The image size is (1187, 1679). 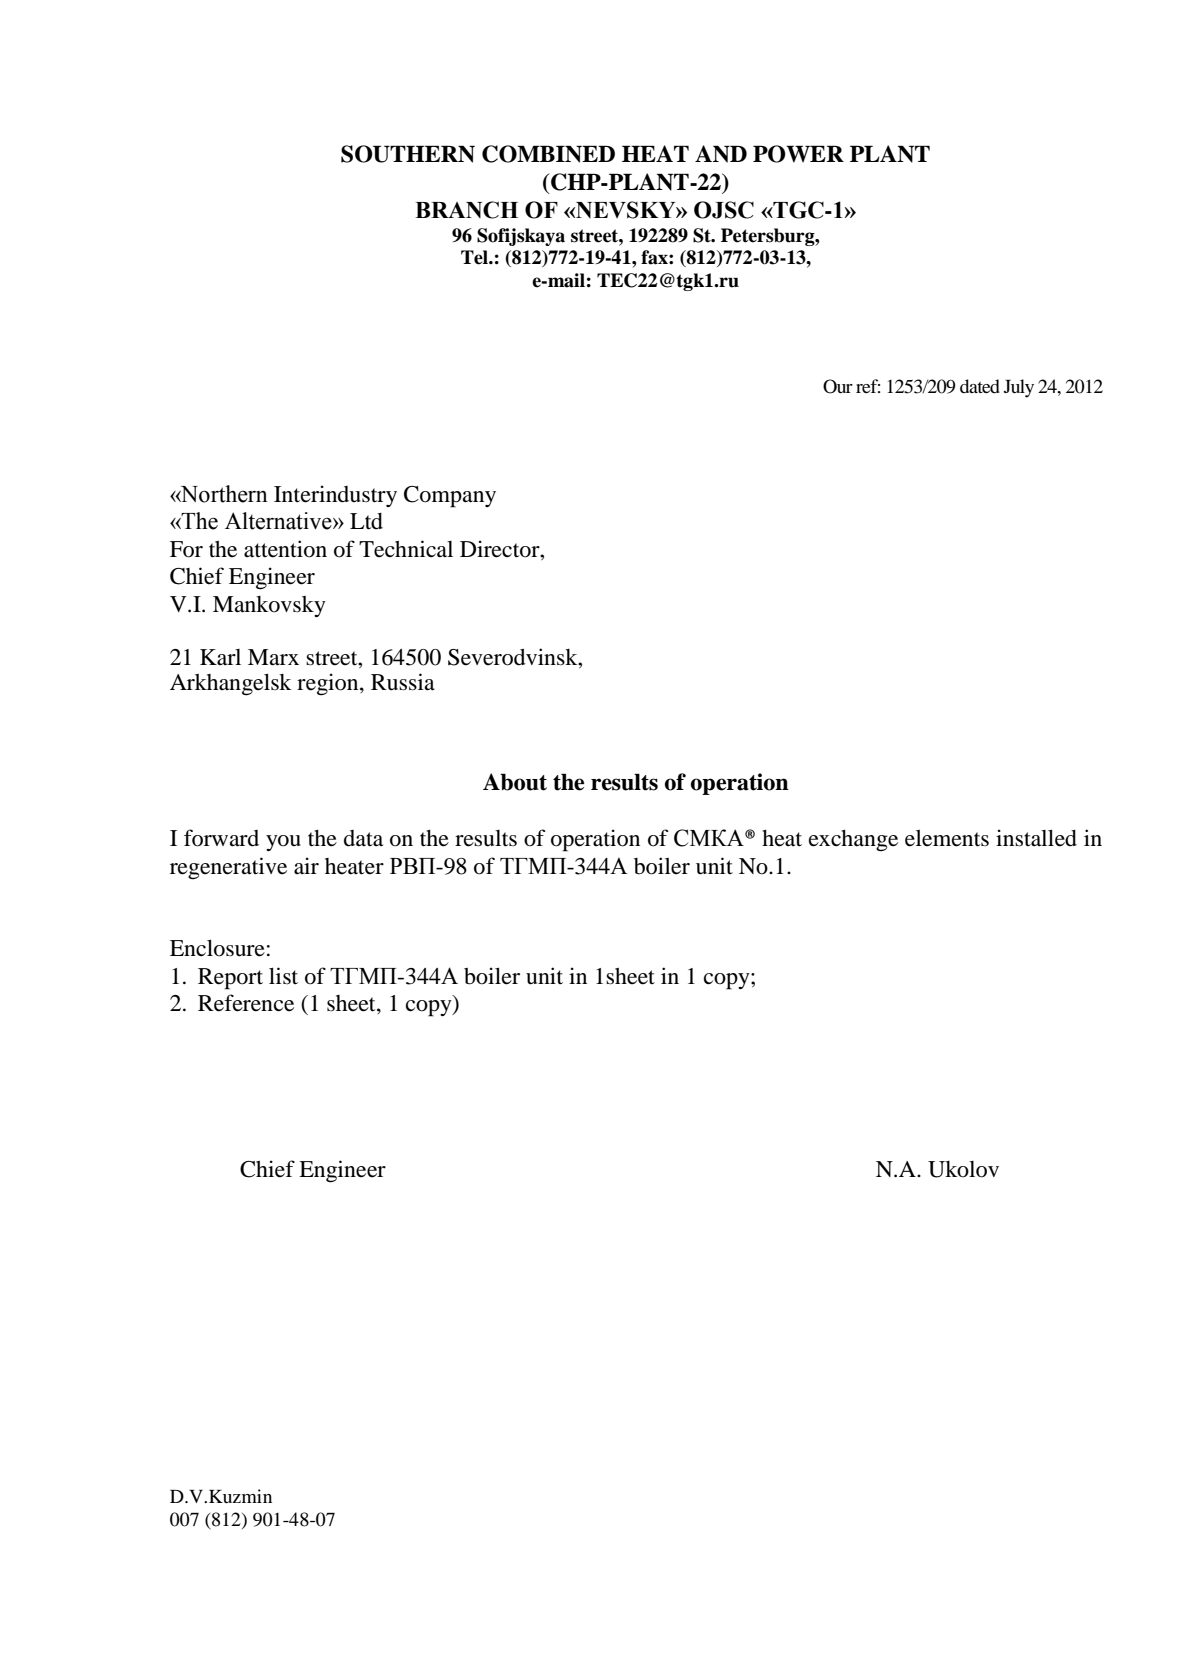 What do you see at coordinates (515, 782) in the document?
I see `About` at bounding box center [515, 782].
